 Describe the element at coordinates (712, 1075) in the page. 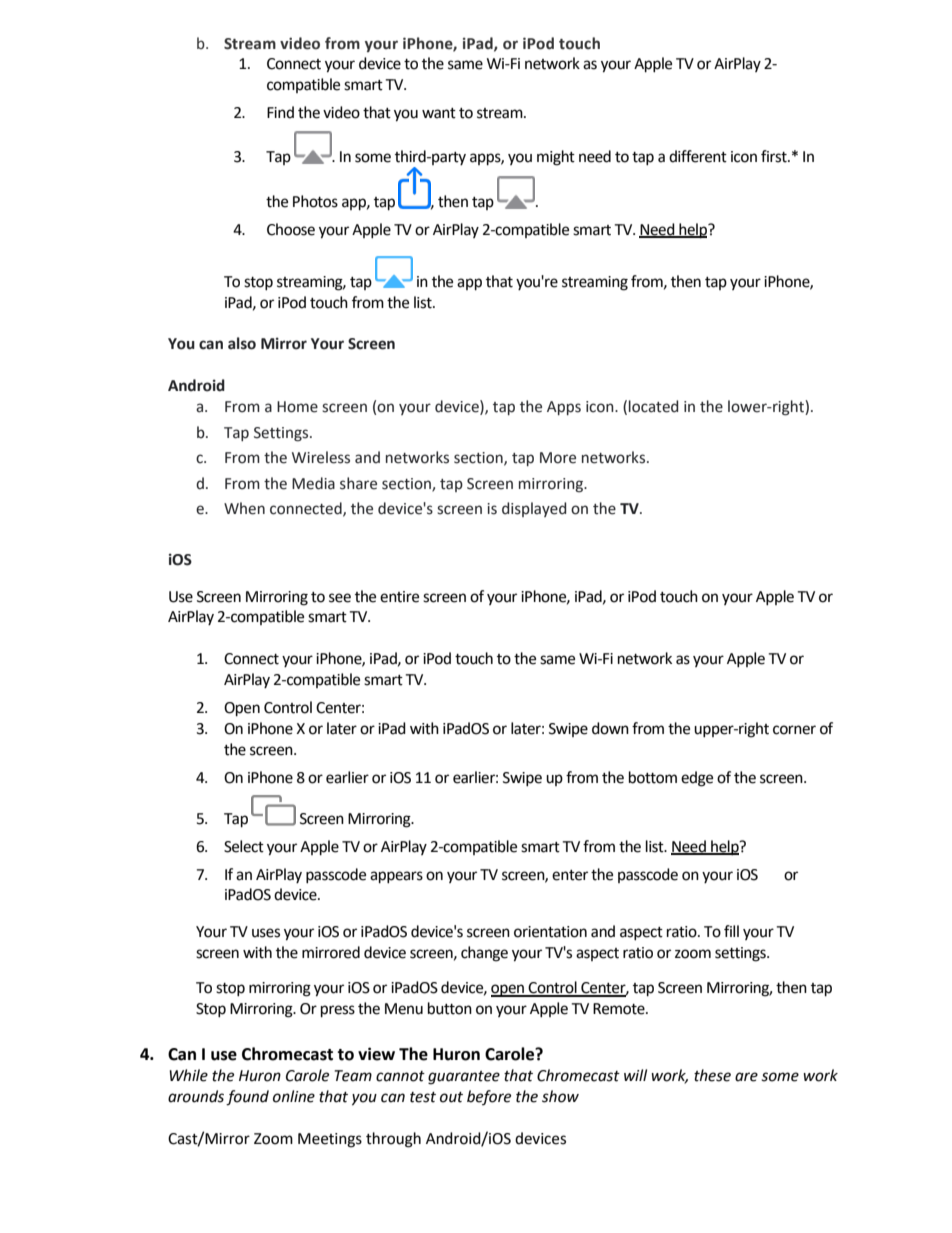

I see `these` at that location.
